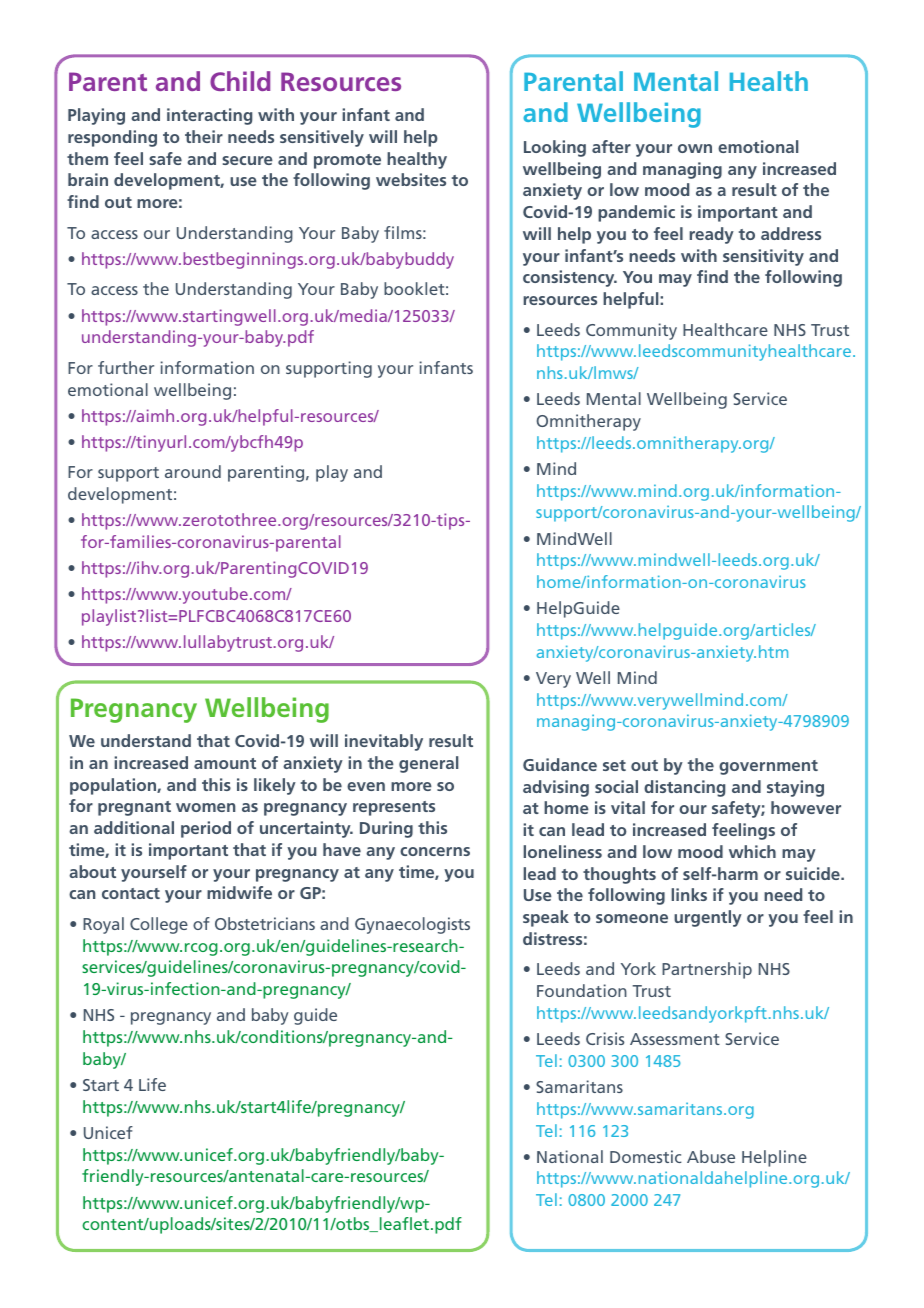 The width and height of the document is (924, 1308). I want to click on government, so click(768, 767).
